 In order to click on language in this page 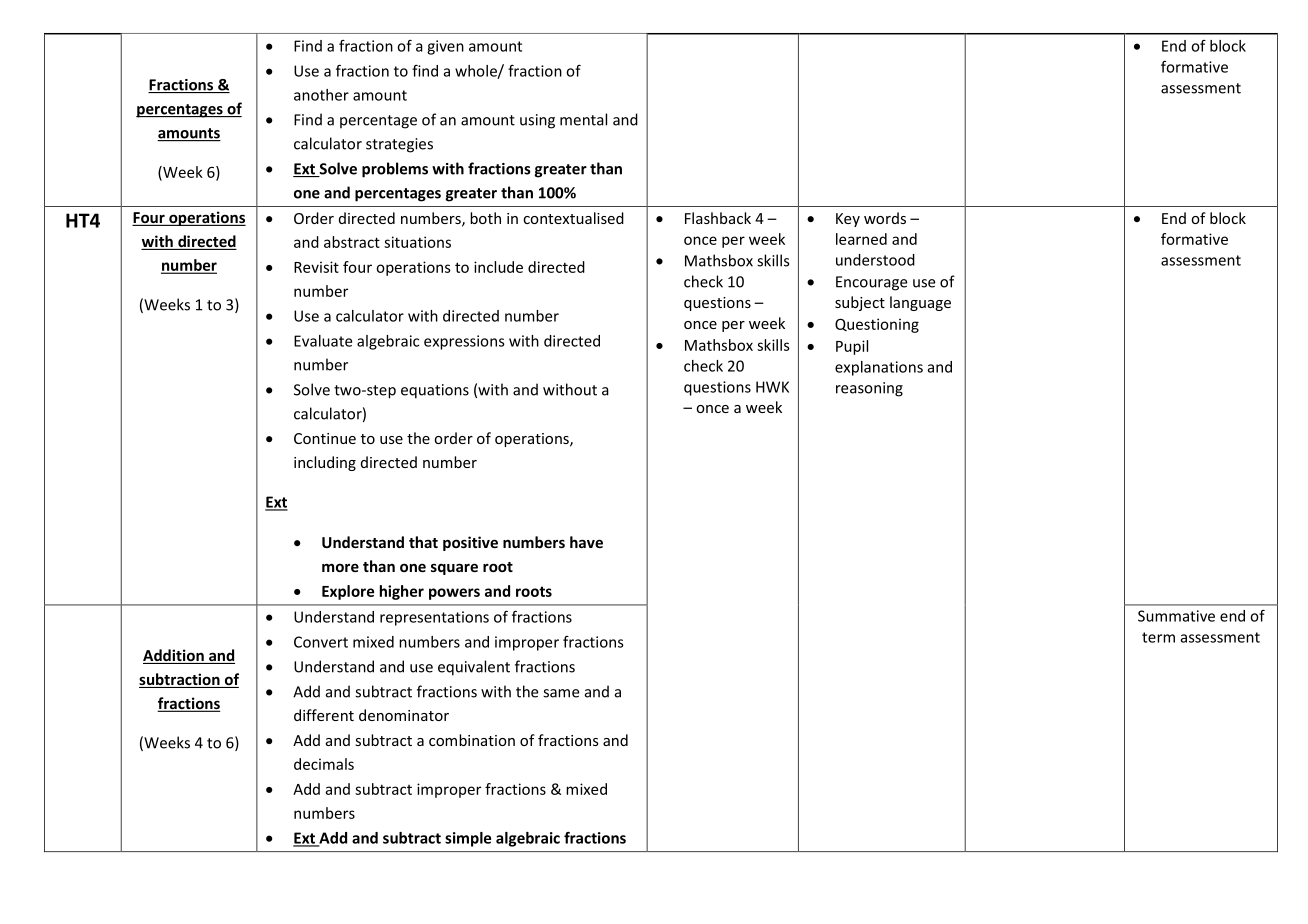, I will do `click(920, 303)`.
